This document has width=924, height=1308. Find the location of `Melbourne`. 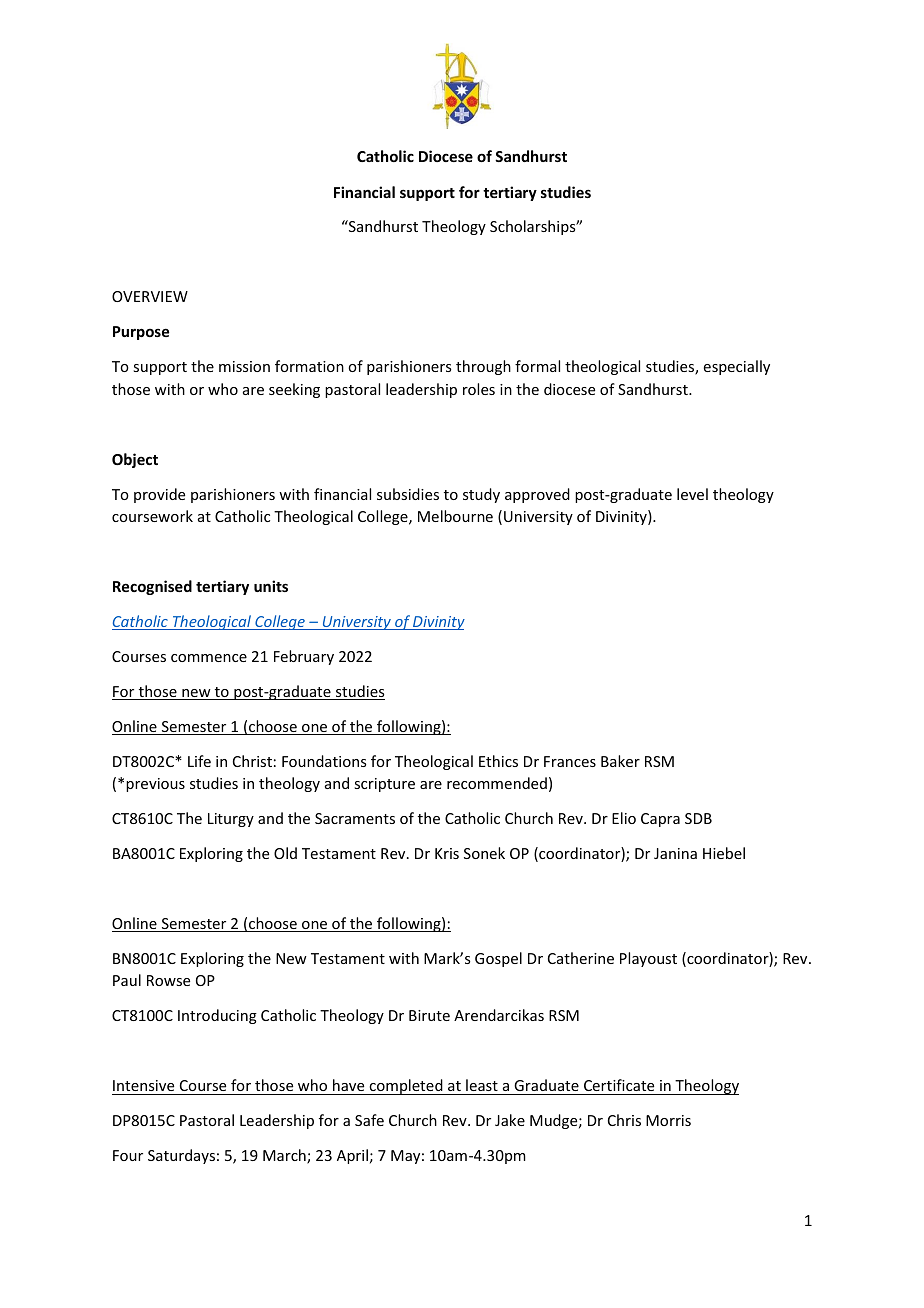

Melbourne is located at coordinates (455, 516).
